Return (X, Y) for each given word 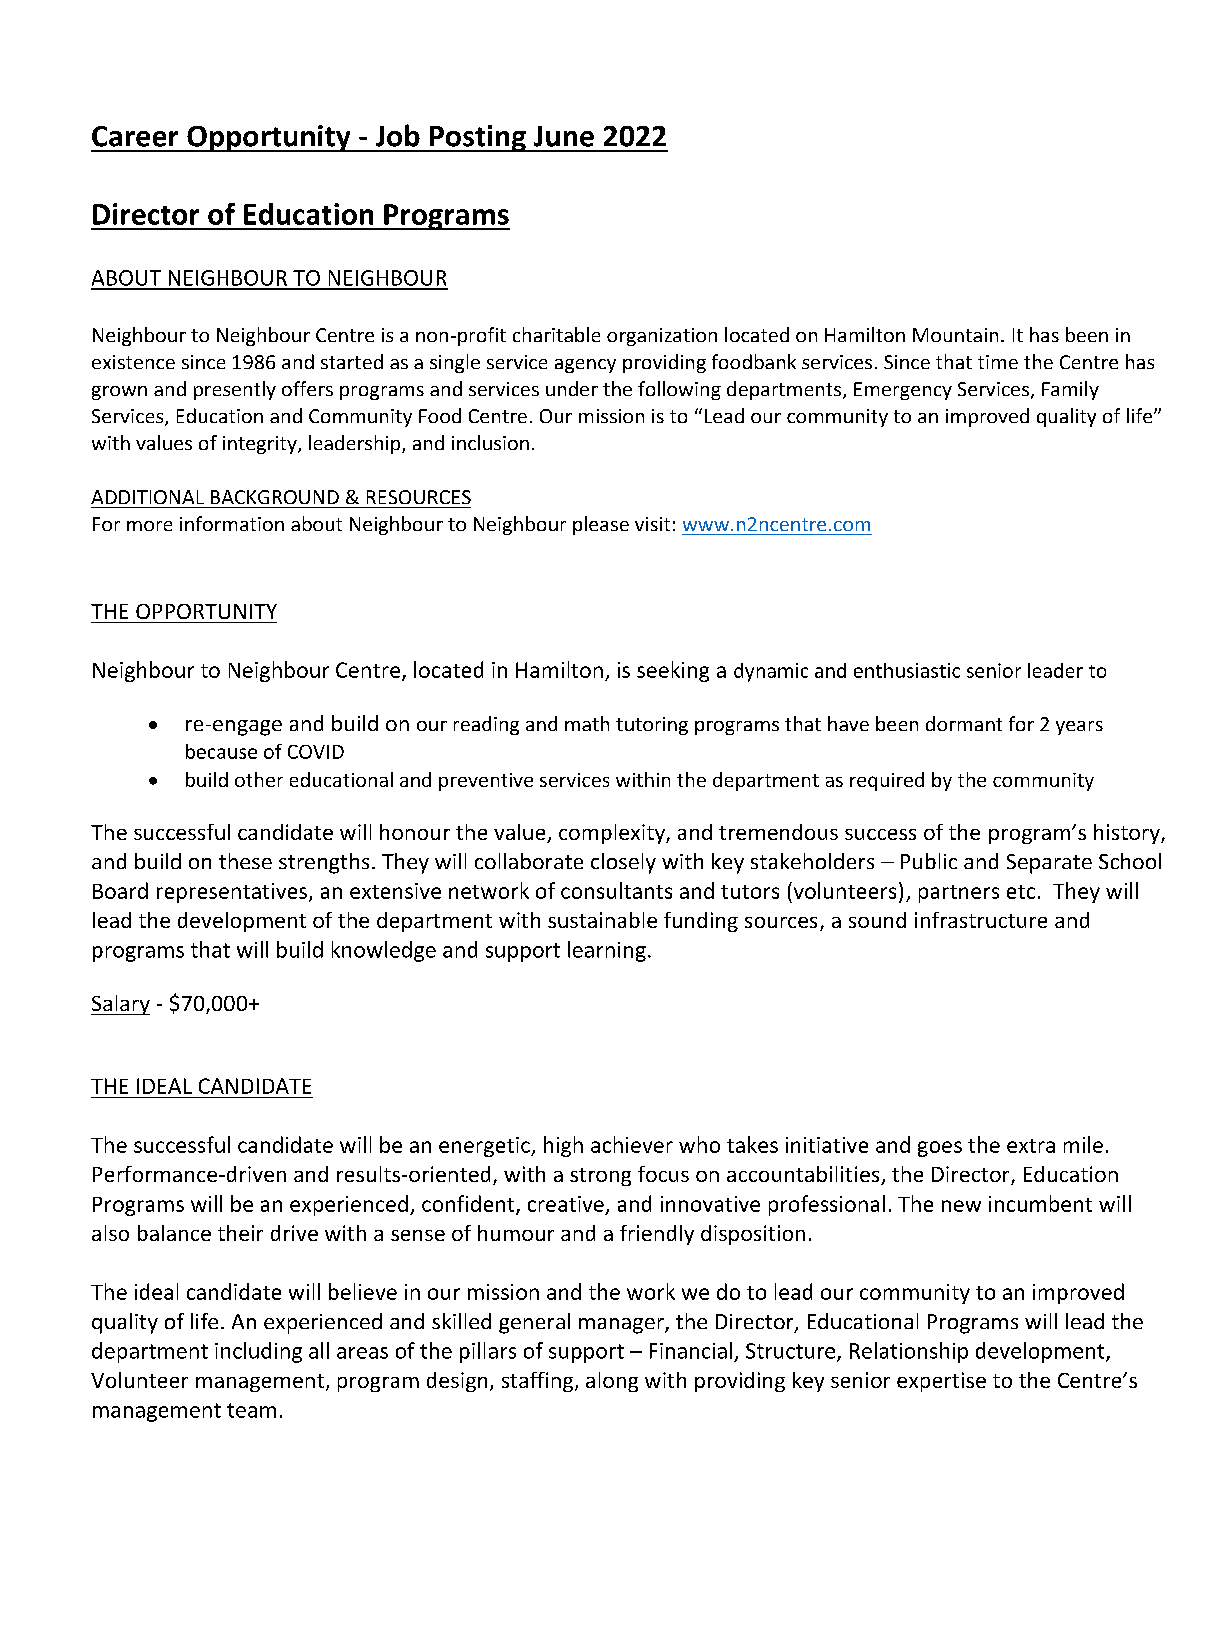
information (232, 523)
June (564, 136)
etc (1021, 892)
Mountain (955, 335)
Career (135, 136)
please (601, 525)
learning (607, 951)
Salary (120, 1005)
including (258, 1352)
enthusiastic (907, 670)
